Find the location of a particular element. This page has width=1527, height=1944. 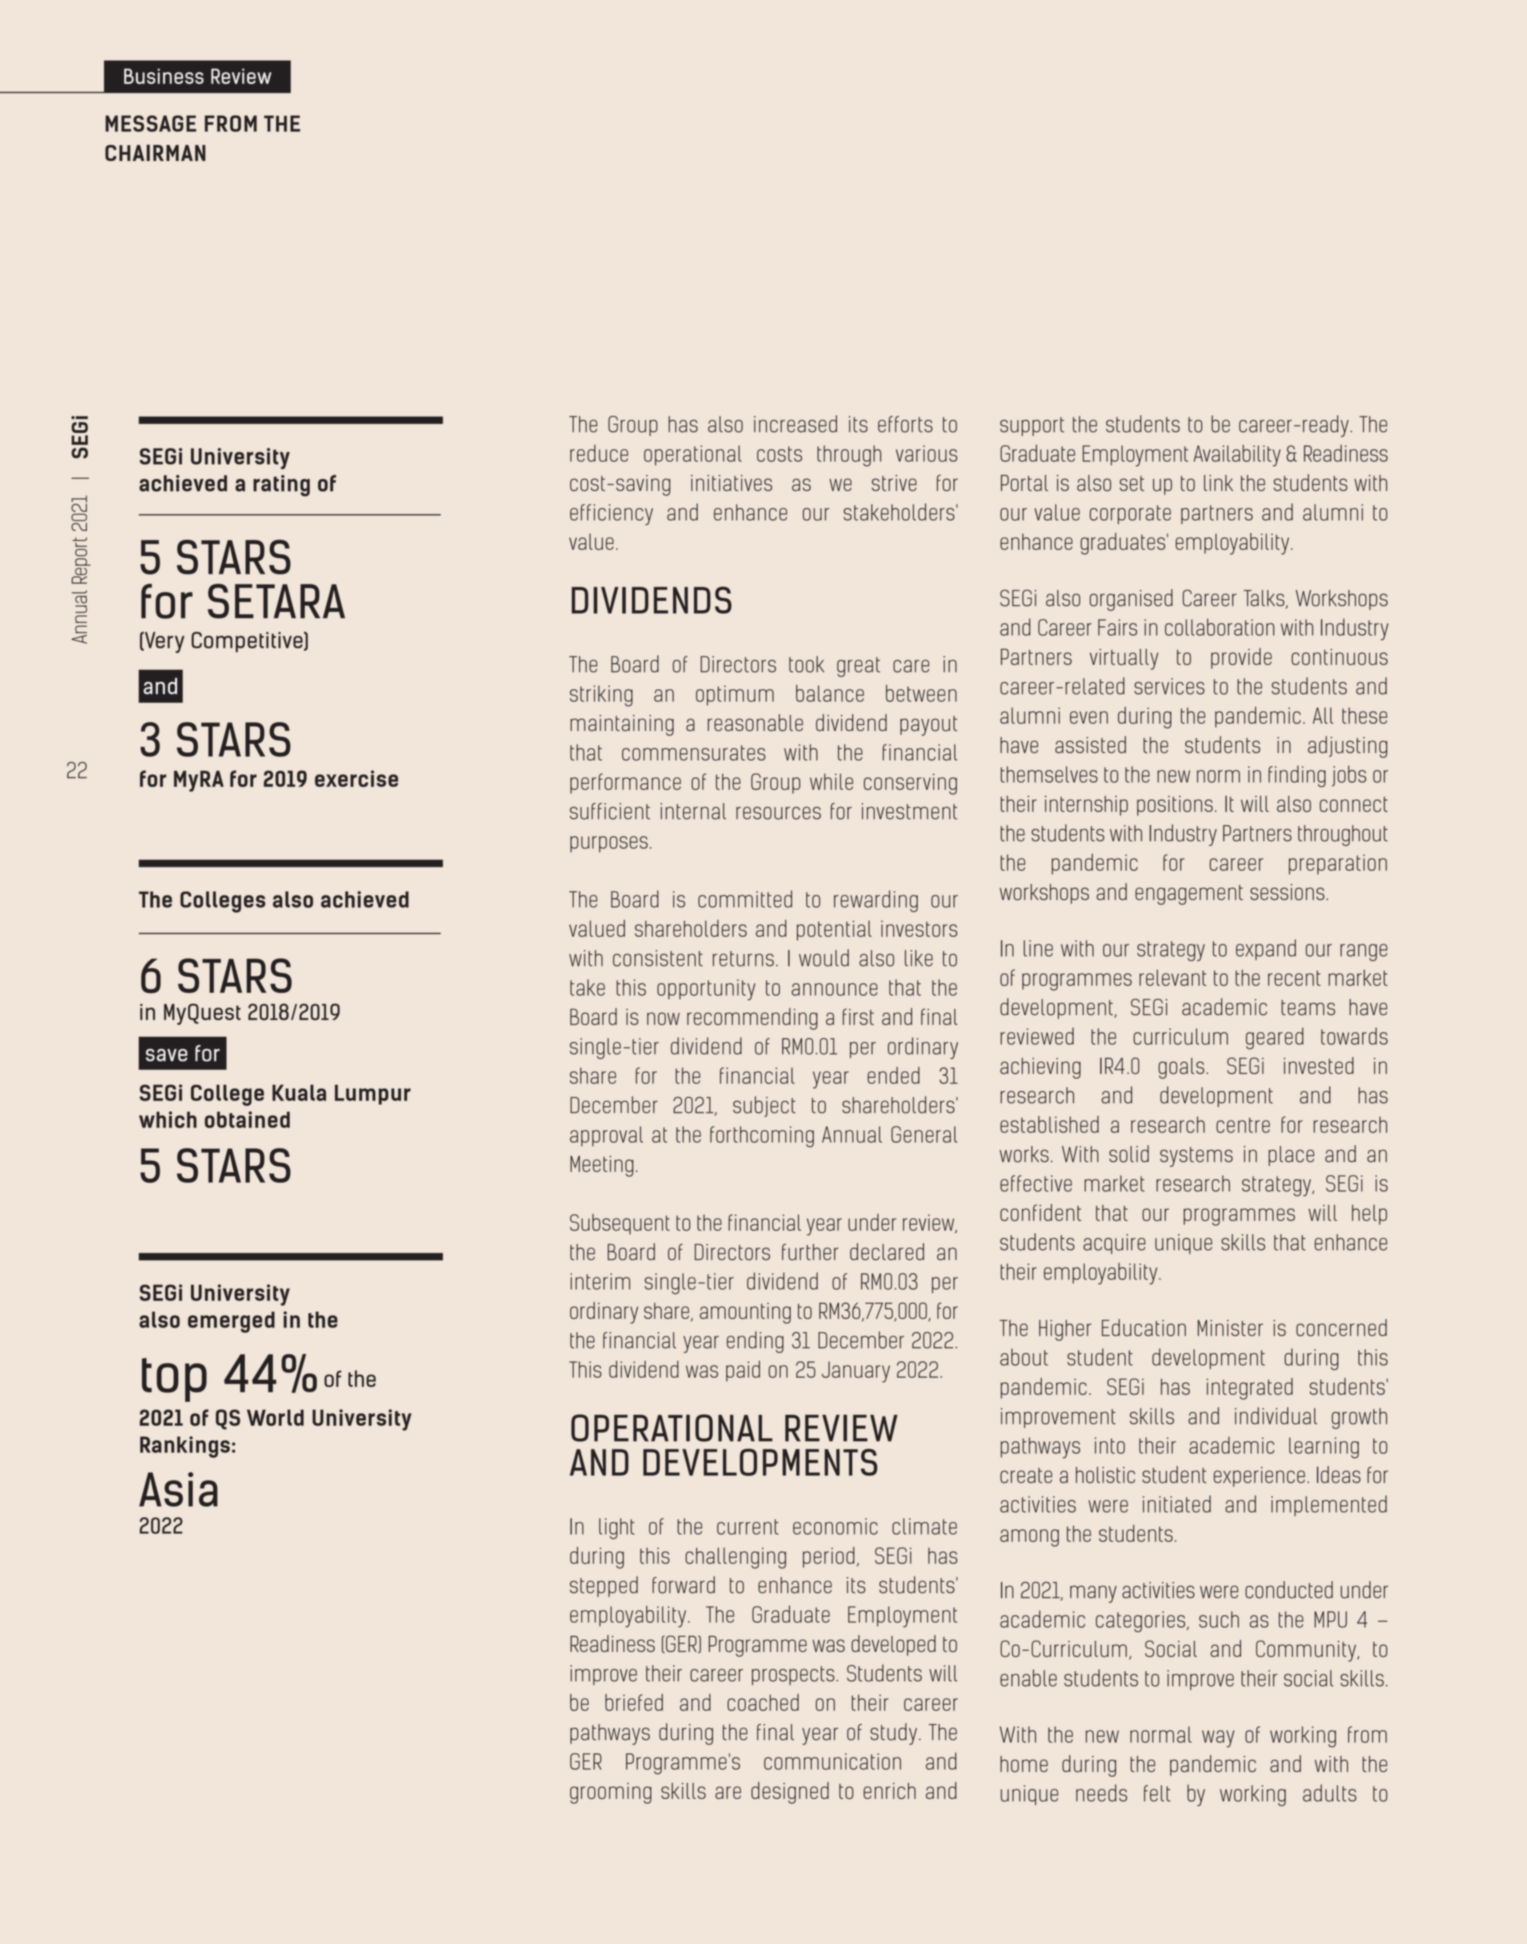

rating is located at coordinates (281, 486).
